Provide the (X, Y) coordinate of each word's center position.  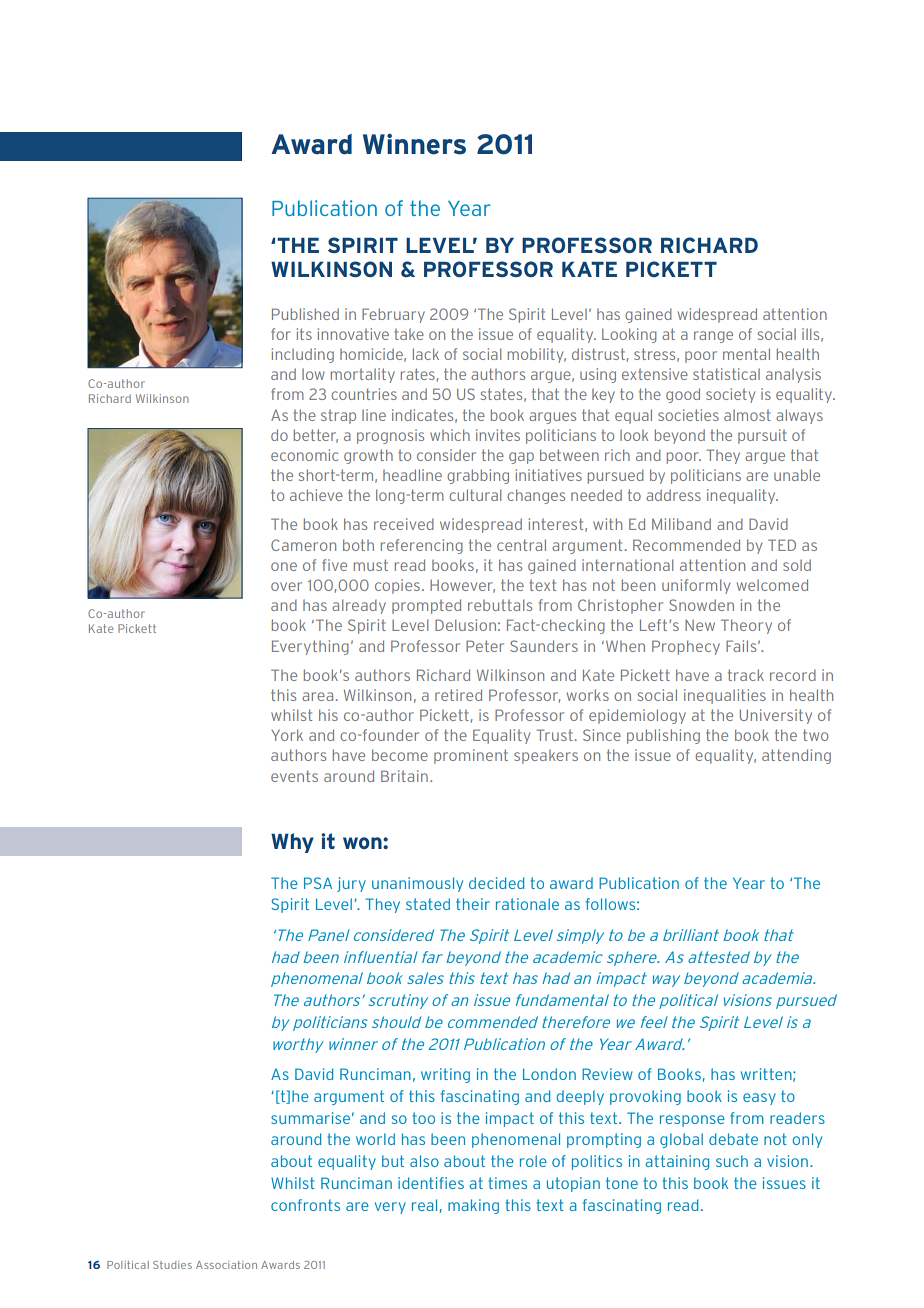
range (713, 337)
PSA (318, 883)
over (286, 586)
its (304, 334)
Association (226, 1265)
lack (426, 354)
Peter (485, 646)
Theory (746, 626)
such (732, 1161)
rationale (527, 904)
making (473, 1206)
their (473, 904)
